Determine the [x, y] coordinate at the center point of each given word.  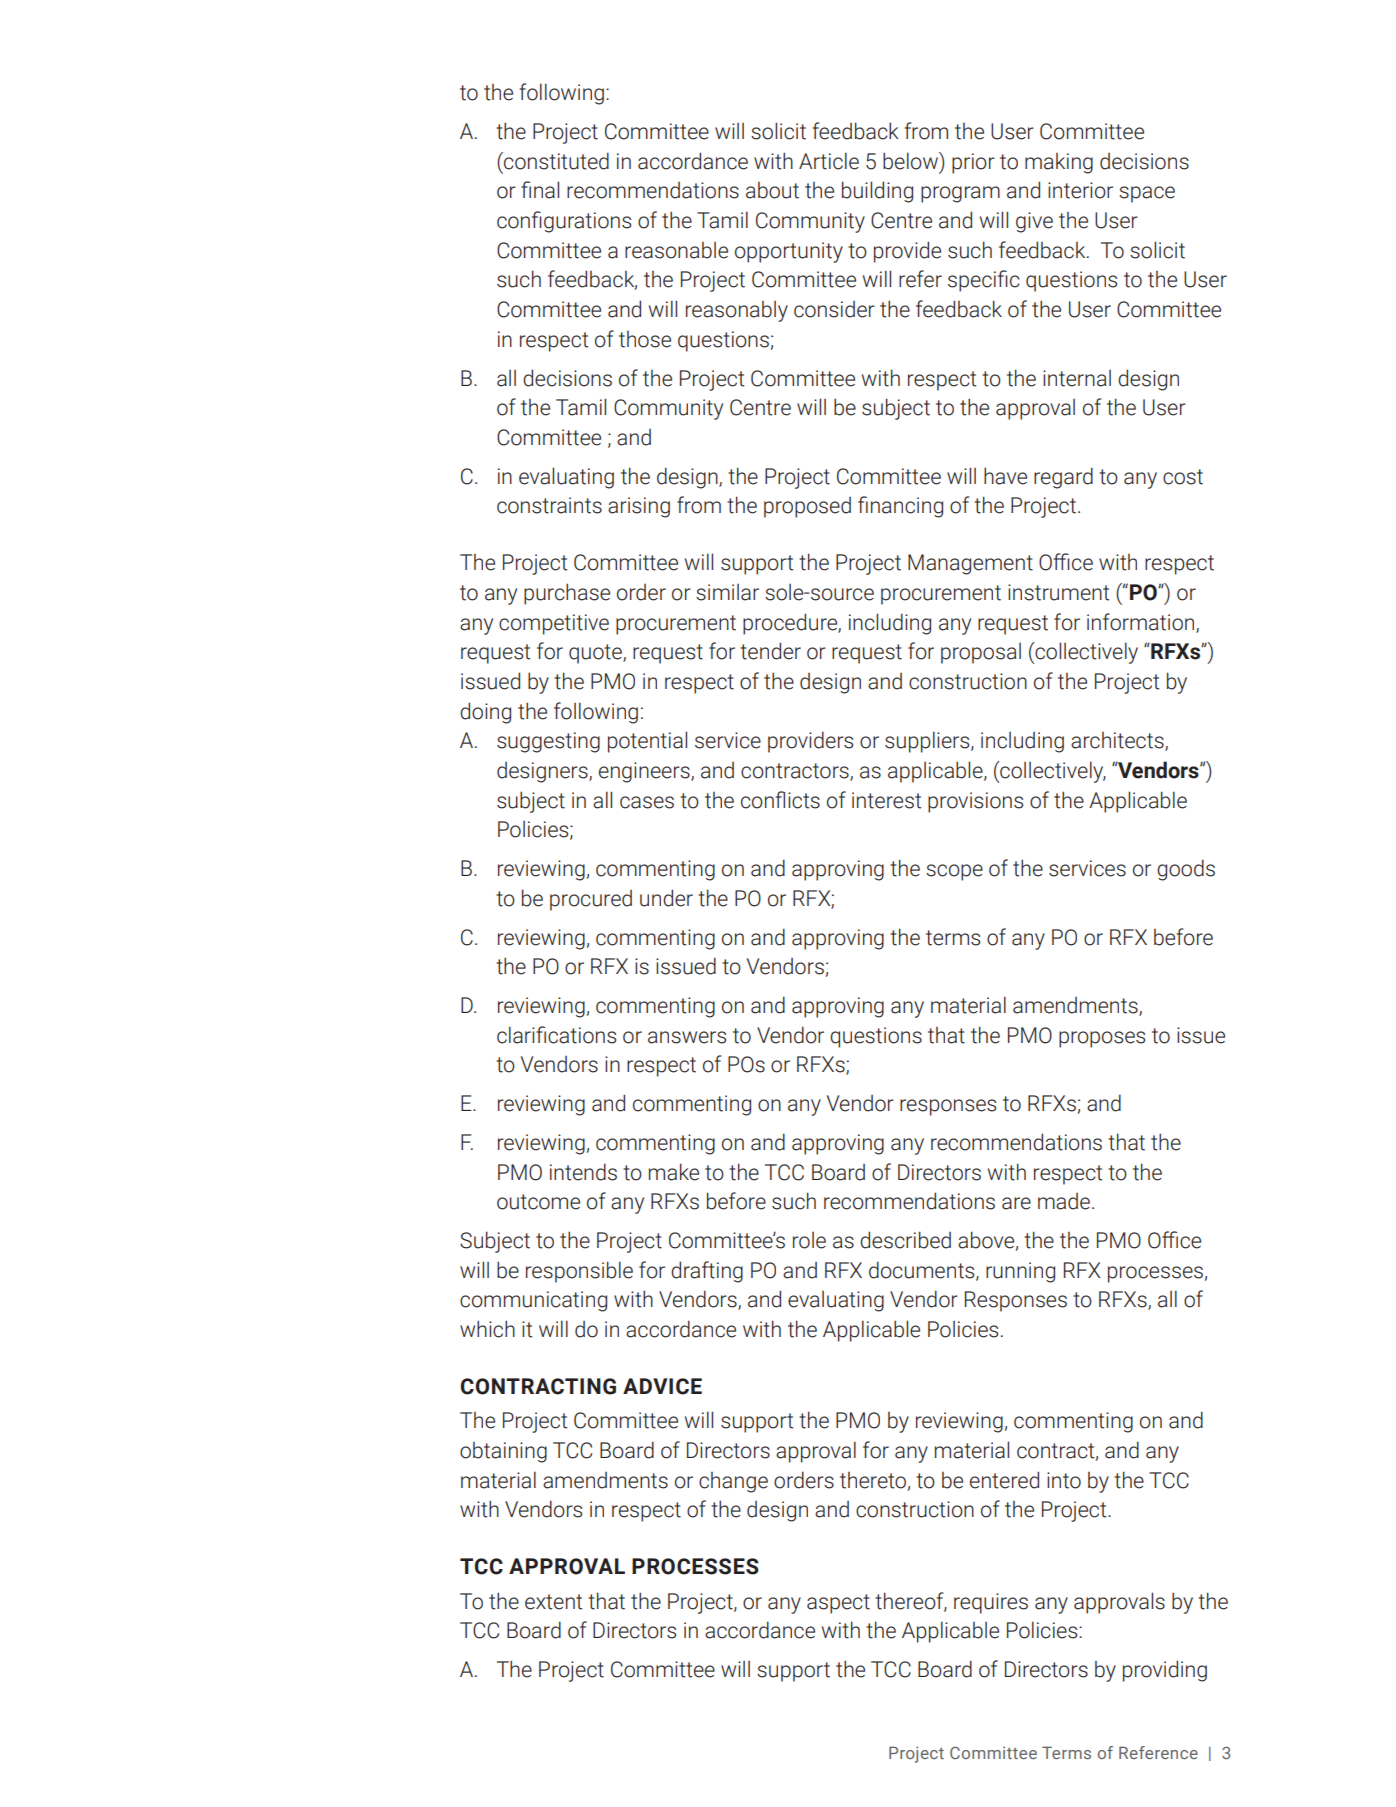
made [1064, 1201]
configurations [564, 222]
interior [1080, 190]
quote [596, 654]
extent [553, 1602]
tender [770, 651]
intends [583, 1172]
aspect [838, 1604]
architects [1118, 741]
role [809, 1240]
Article [829, 161]
